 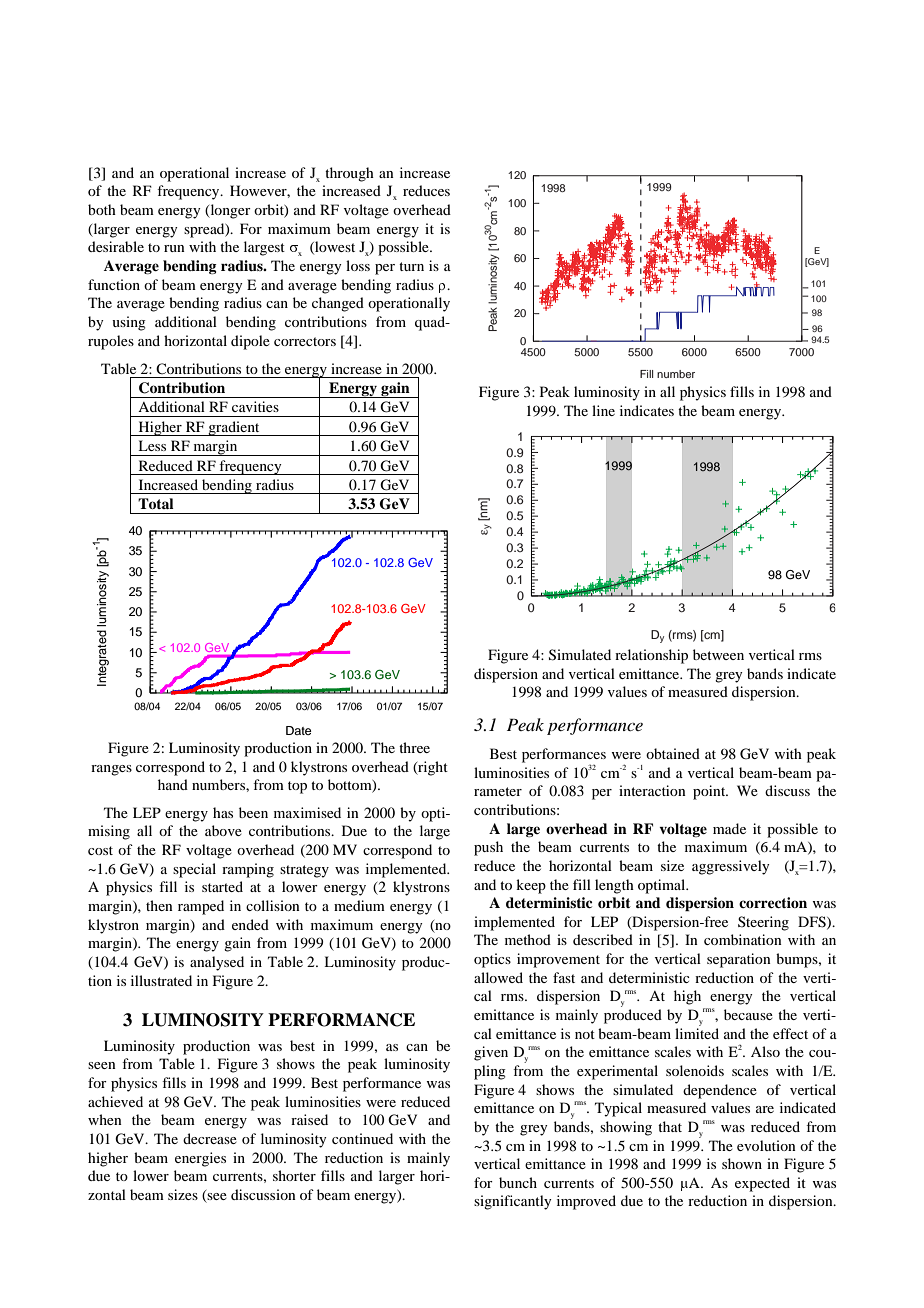 What do you see at coordinates (201, 907) in the image?
I see `ramped` at bounding box center [201, 907].
